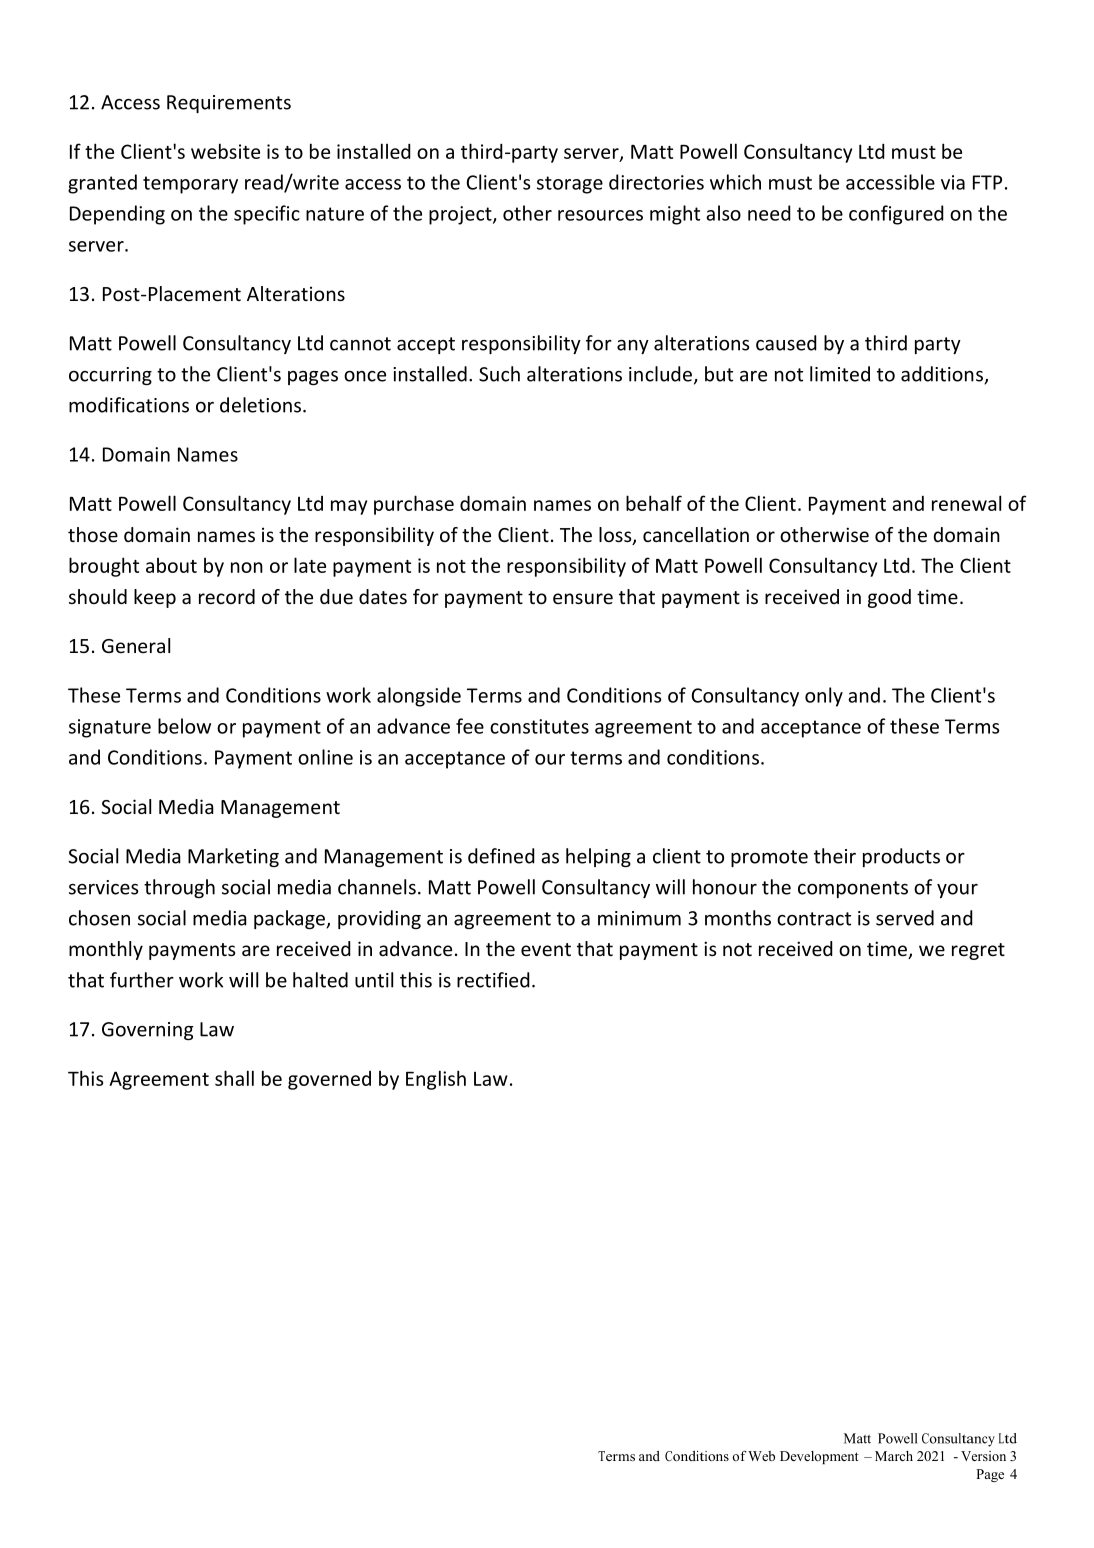 This screenshot has height=1548, width=1094. I want to click on governed, so click(329, 1080).
